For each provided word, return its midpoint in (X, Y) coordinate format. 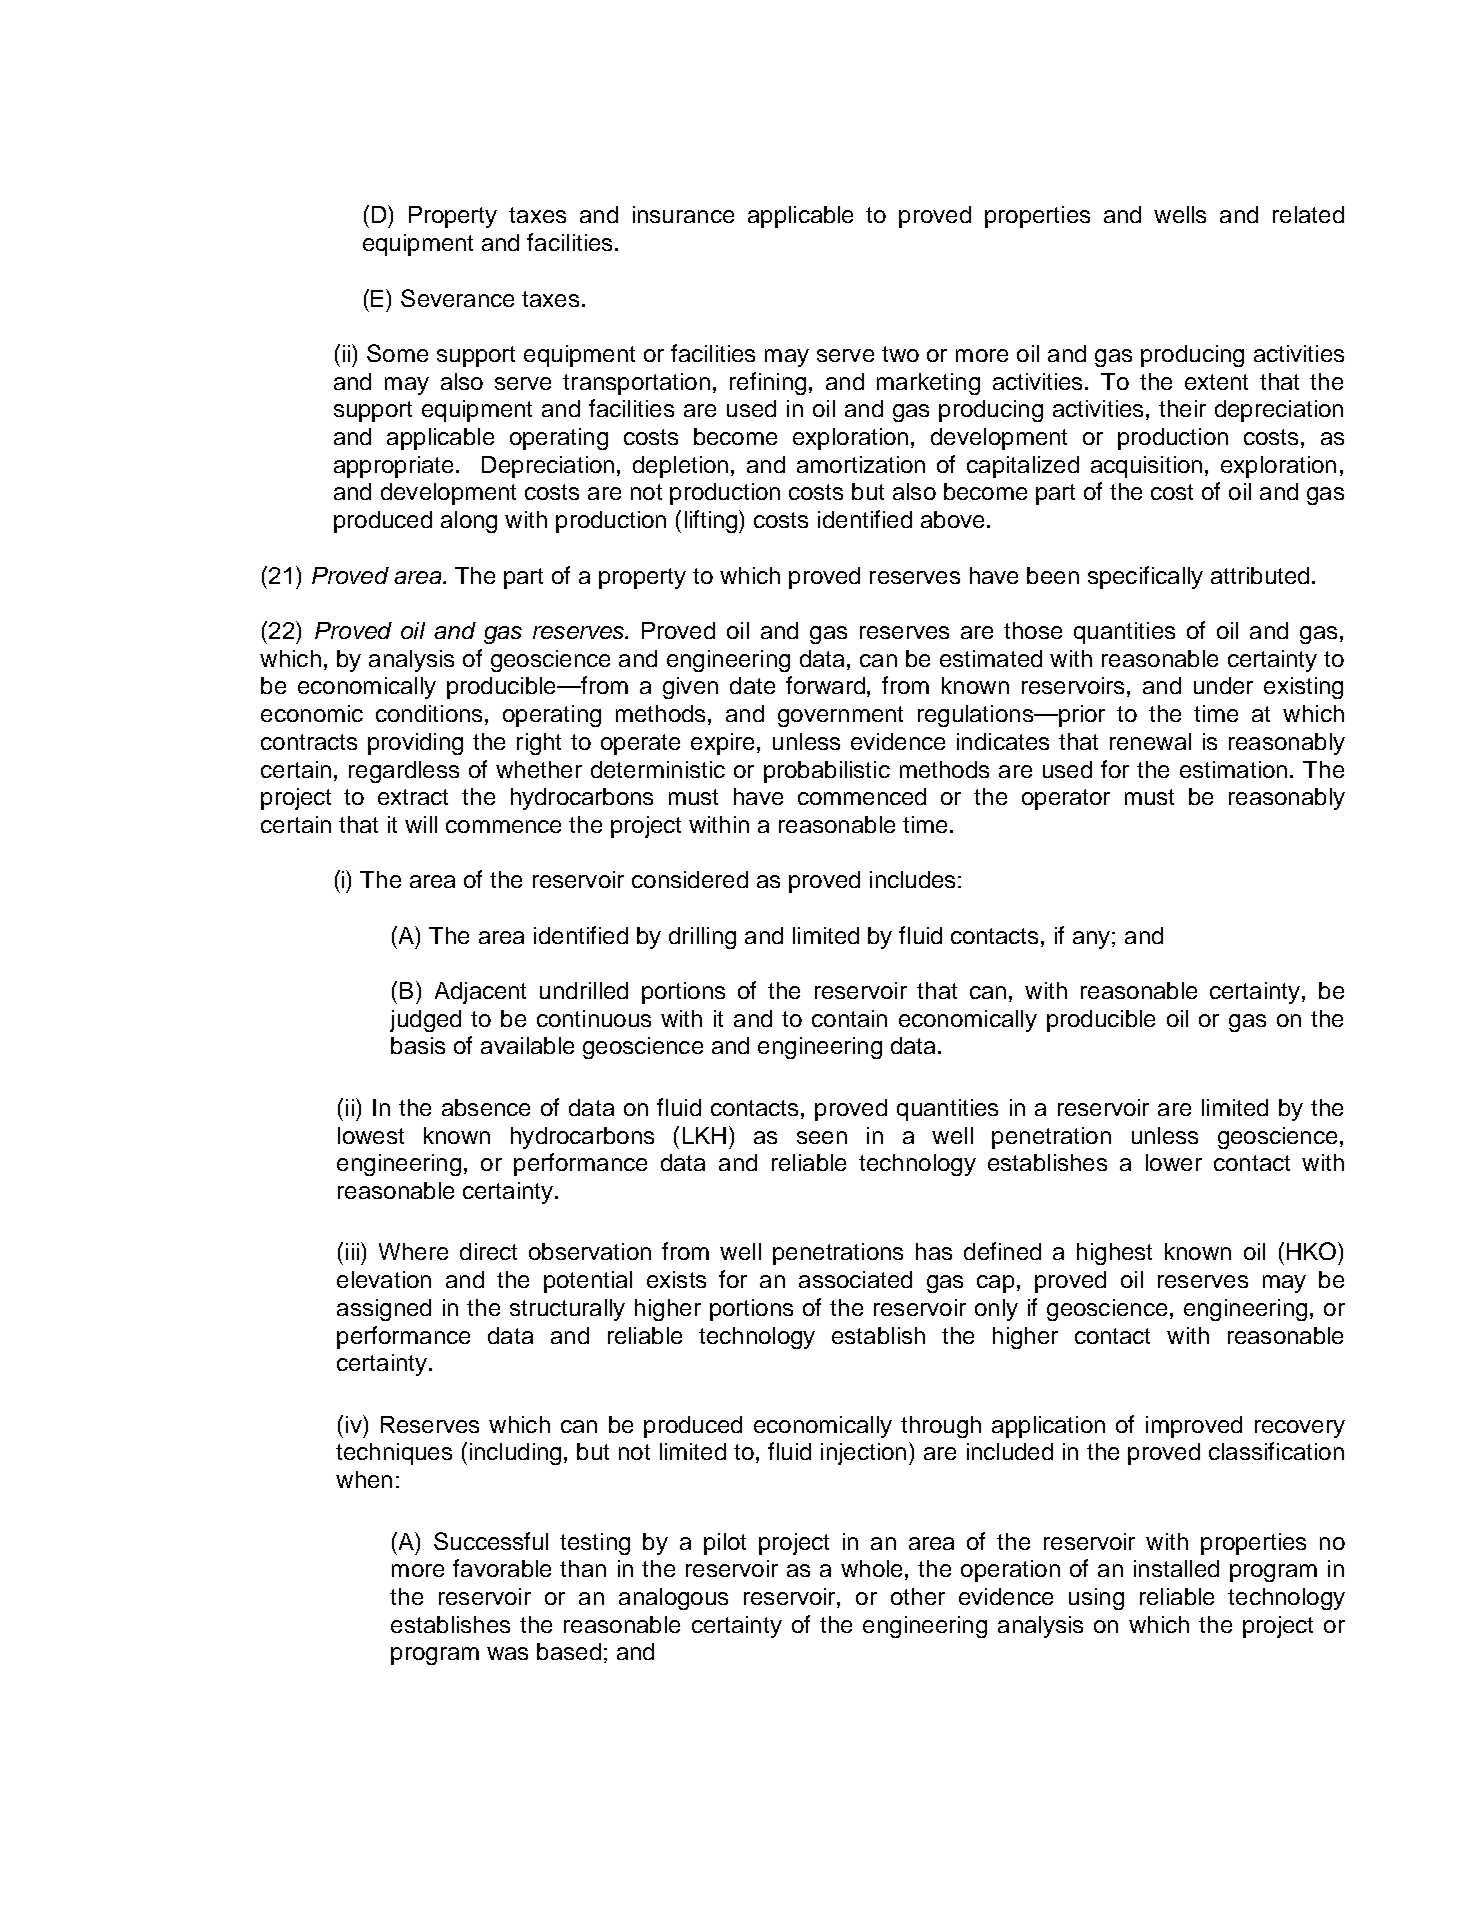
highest (1114, 1254)
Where (413, 1251)
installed (1176, 1568)
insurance (683, 214)
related (1308, 214)
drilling (702, 938)
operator (1066, 799)
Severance (457, 298)
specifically (1145, 577)
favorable (502, 1568)
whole (871, 1568)
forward (825, 685)
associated (855, 1279)
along (469, 522)
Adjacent (480, 993)
